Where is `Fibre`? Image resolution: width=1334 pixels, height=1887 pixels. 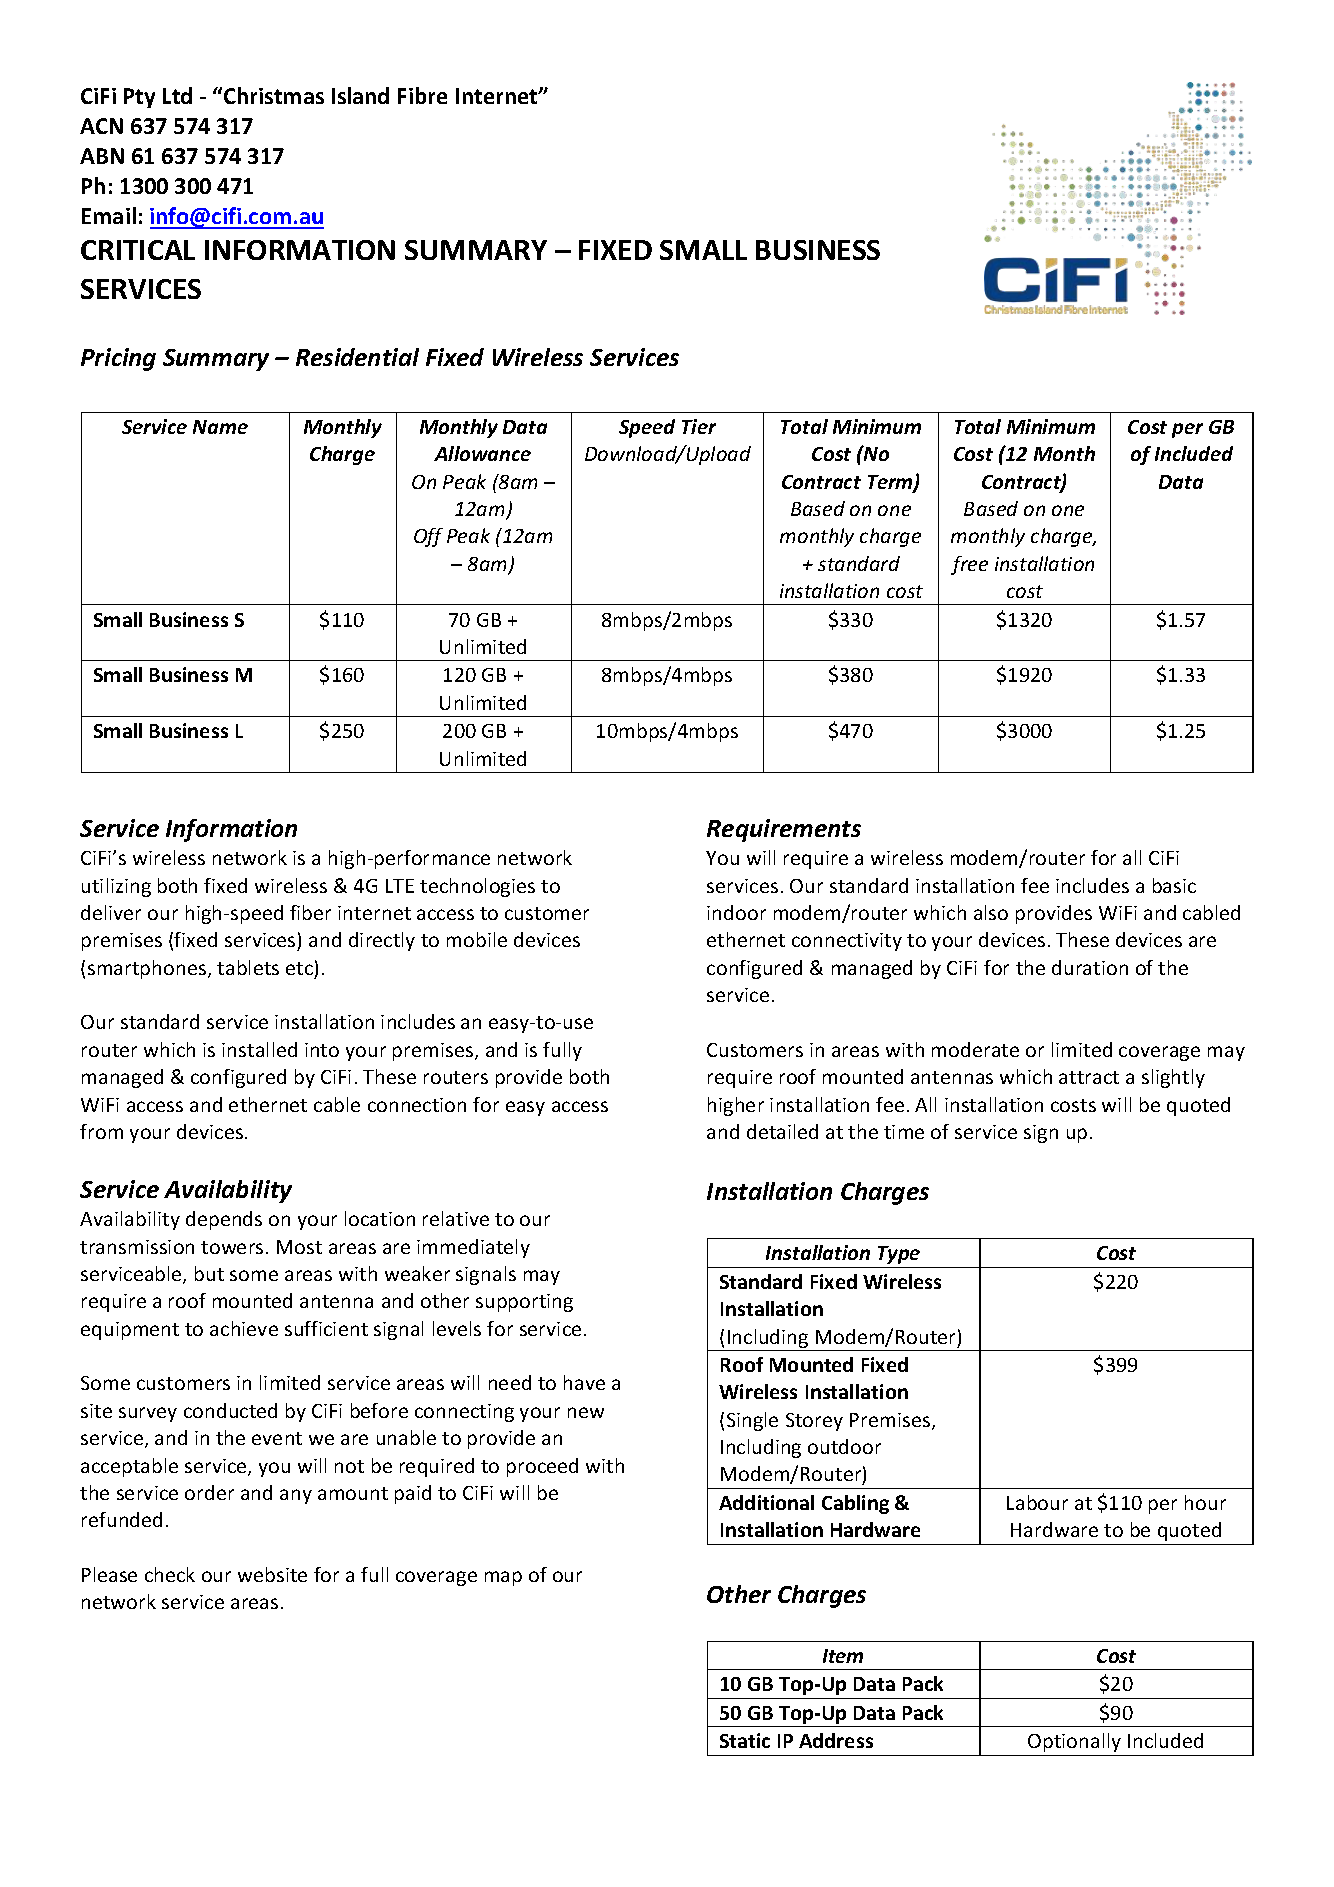 Fibre is located at coordinates (422, 95).
